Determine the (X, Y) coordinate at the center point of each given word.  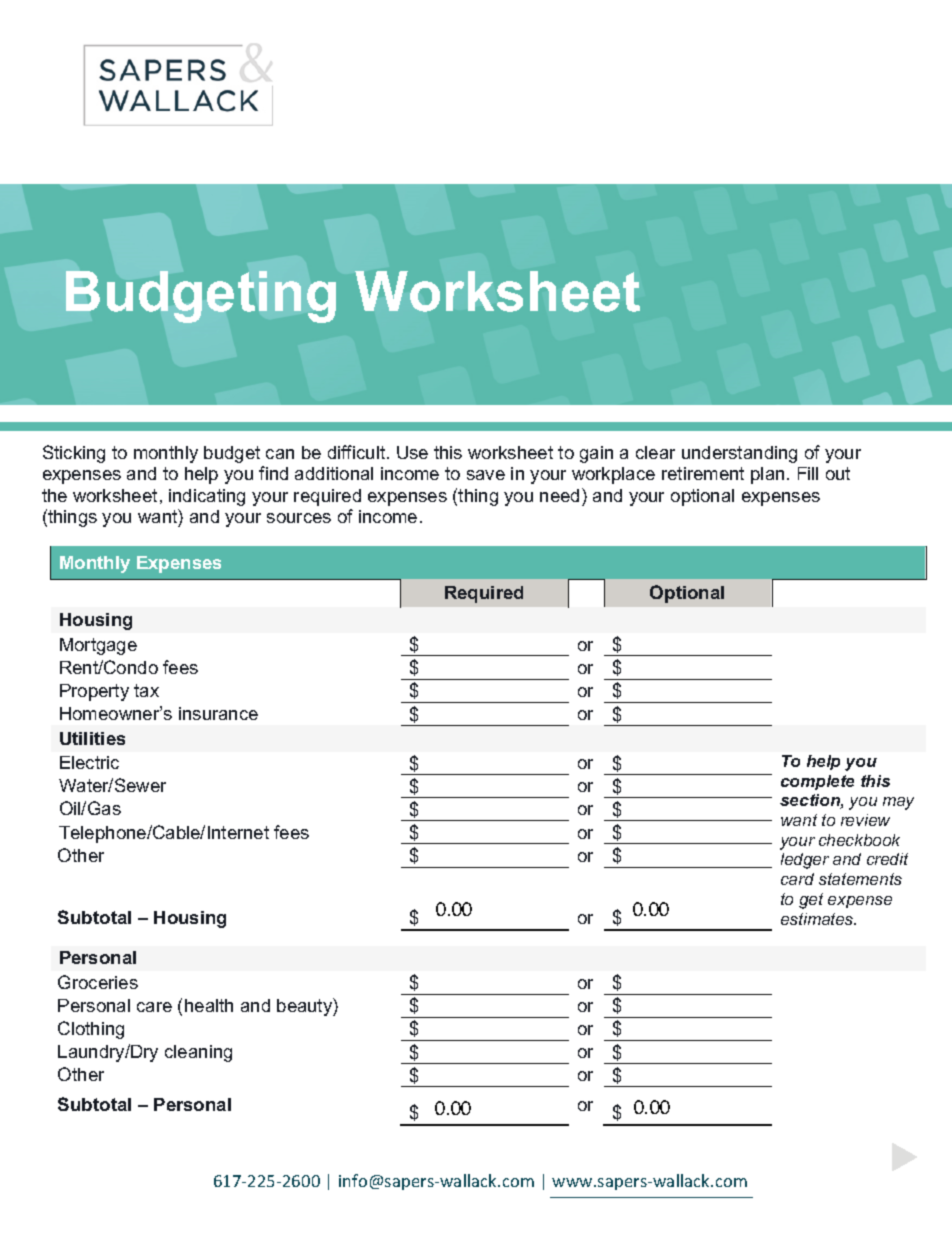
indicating (207, 497)
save (486, 475)
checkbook (859, 840)
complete (817, 782)
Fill (808, 473)
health (209, 1005)
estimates (818, 919)
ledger (805, 861)
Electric (89, 762)
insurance (218, 713)
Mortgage (98, 646)
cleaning (198, 1053)
